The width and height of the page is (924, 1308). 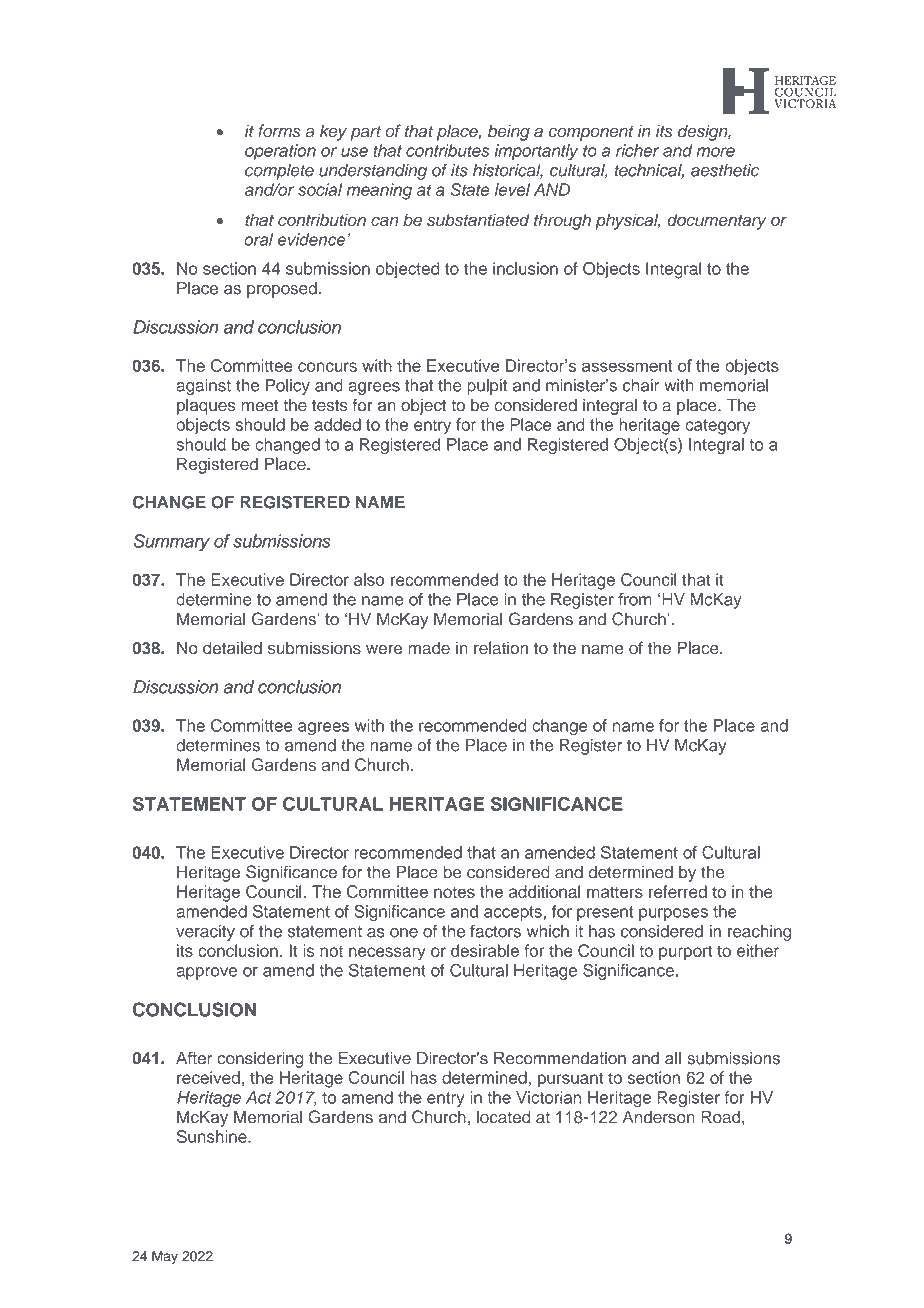 What do you see at coordinates (165, 1257) in the page?
I see `May` at bounding box center [165, 1257].
